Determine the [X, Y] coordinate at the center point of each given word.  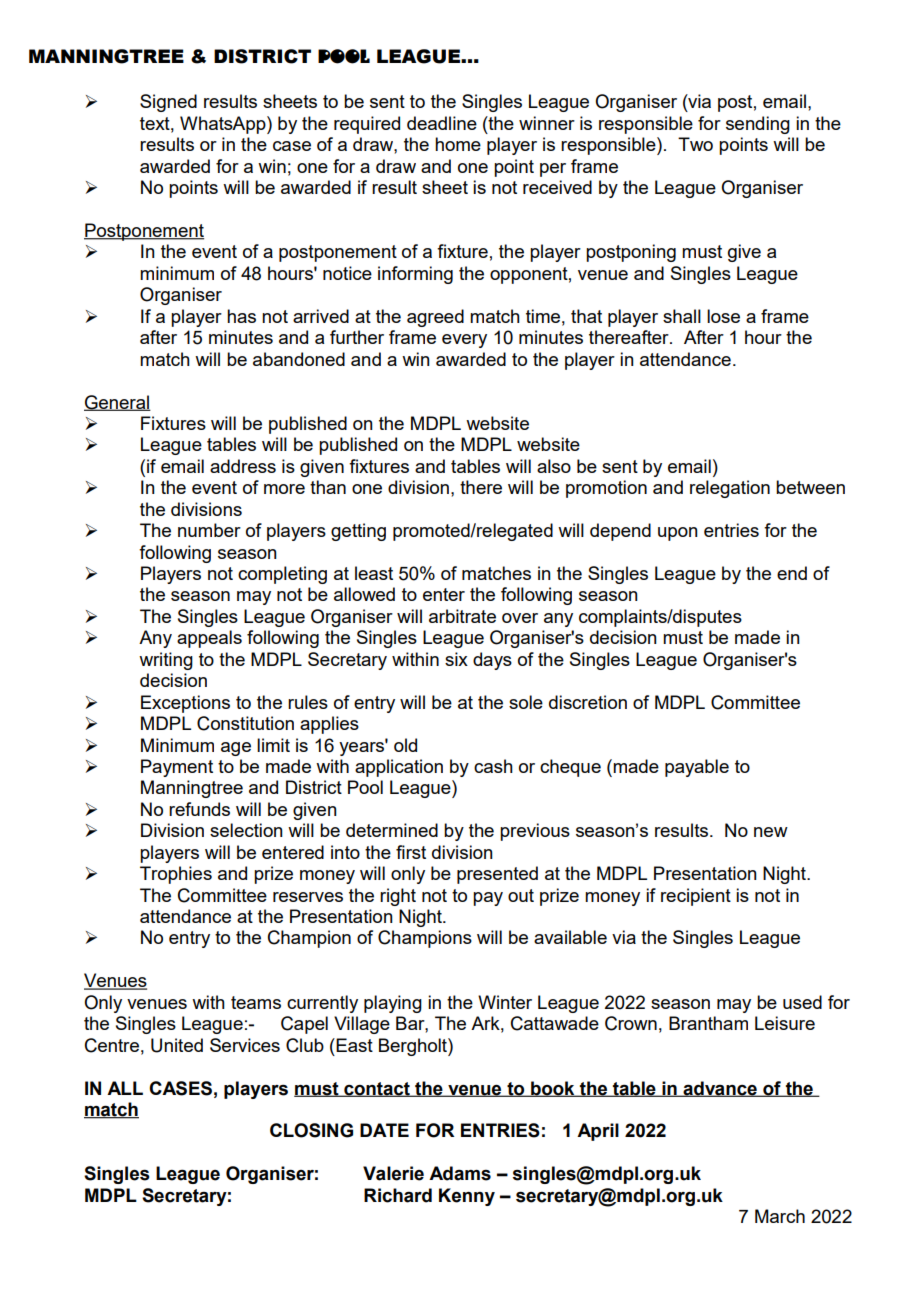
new [771, 832]
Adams [460, 1173]
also [554, 466]
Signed [168, 103]
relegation [730, 489]
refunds [199, 809]
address [243, 466]
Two [695, 144]
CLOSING [311, 1130]
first [411, 852]
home [458, 144]
